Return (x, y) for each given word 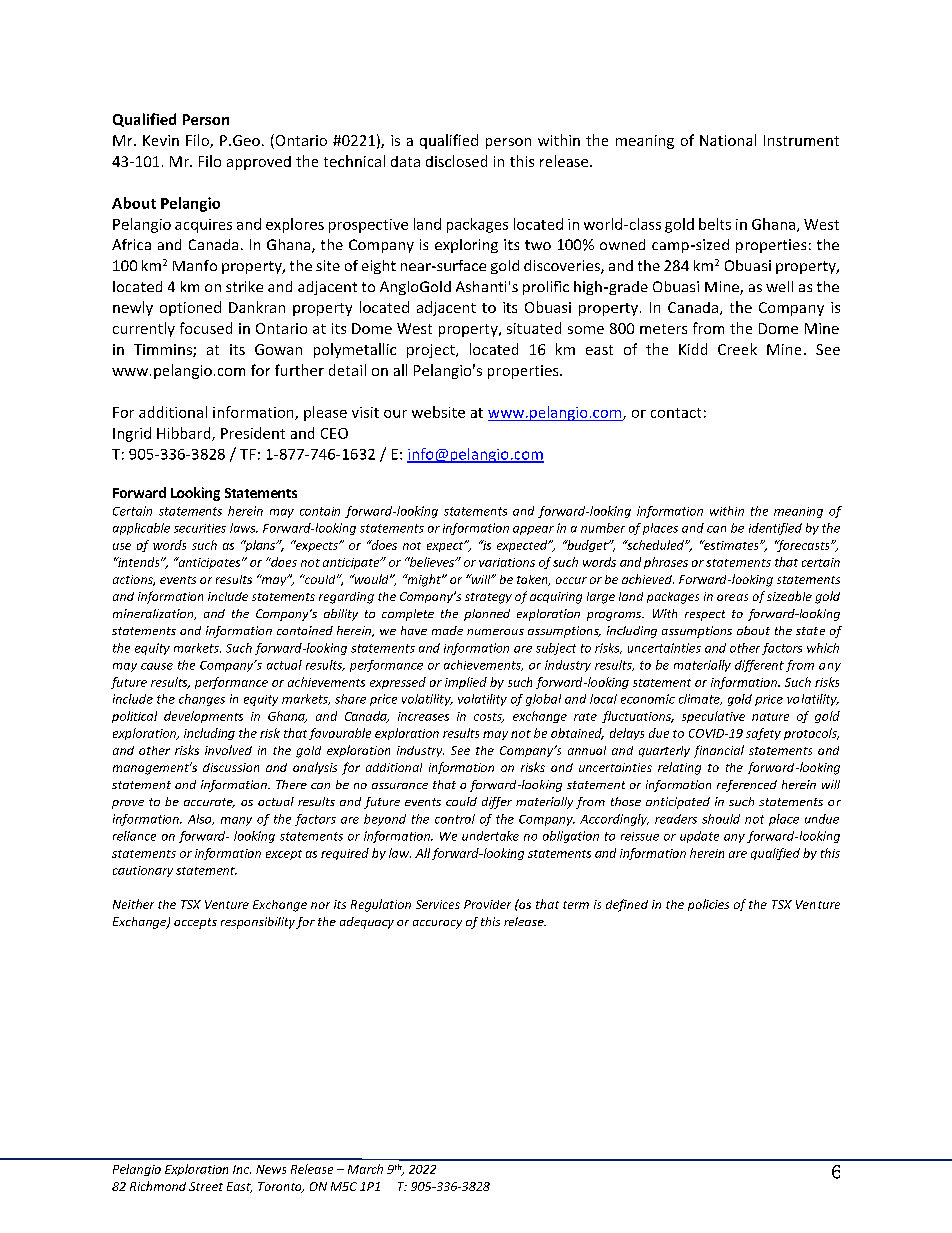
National (728, 140)
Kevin (161, 140)
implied (466, 683)
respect (705, 615)
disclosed (456, 161)
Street (206, 1186)
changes (202, 700)
